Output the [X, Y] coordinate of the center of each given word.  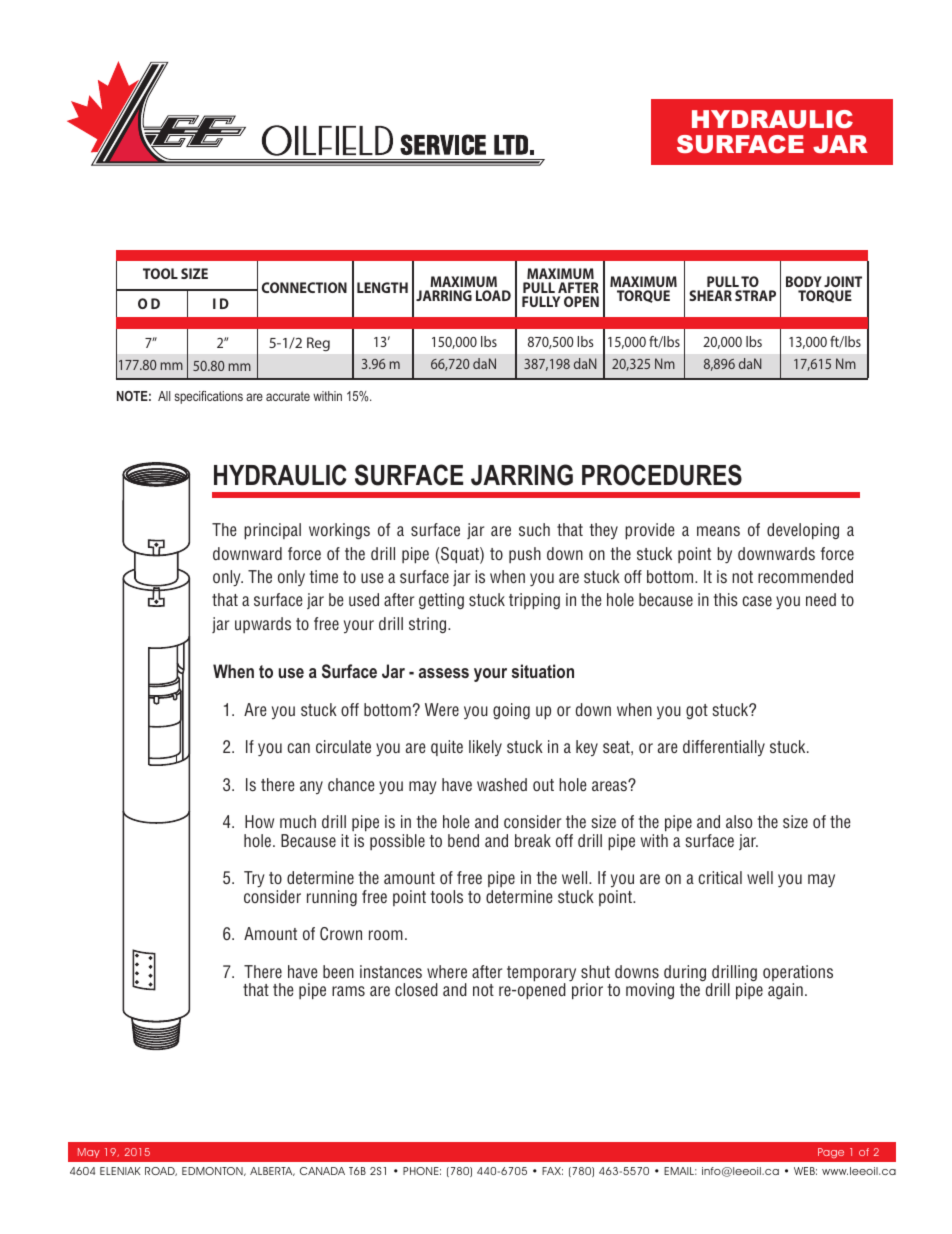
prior [587, 991]
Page [831, 1153]
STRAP [755, 295]
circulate [343, 746]
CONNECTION [304, 287]
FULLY [541, 301]
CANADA [322, 1171]
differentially [724, 748]
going [511, 711]
